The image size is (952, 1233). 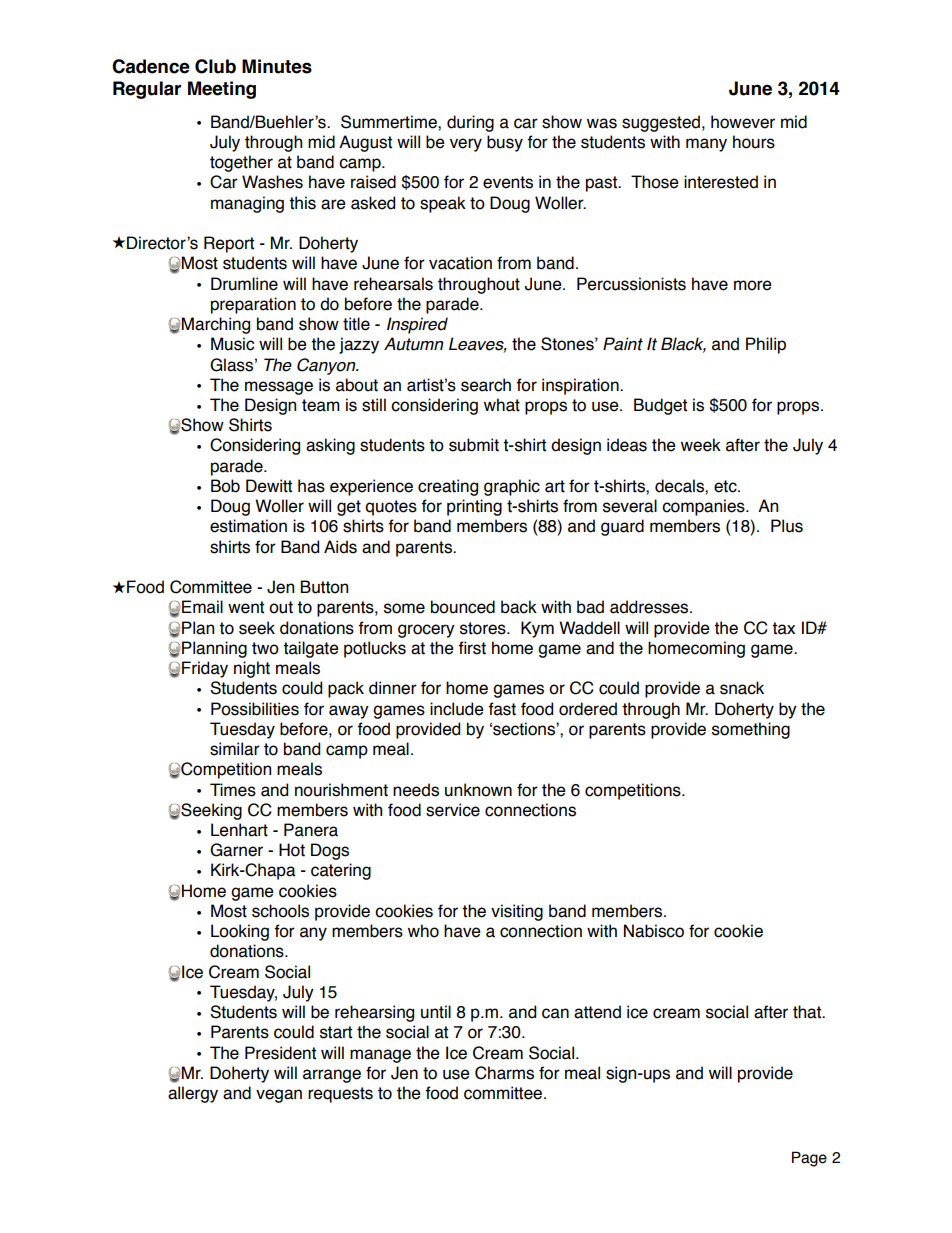 I want to click on allergy, so click(x=193, y=1094).
